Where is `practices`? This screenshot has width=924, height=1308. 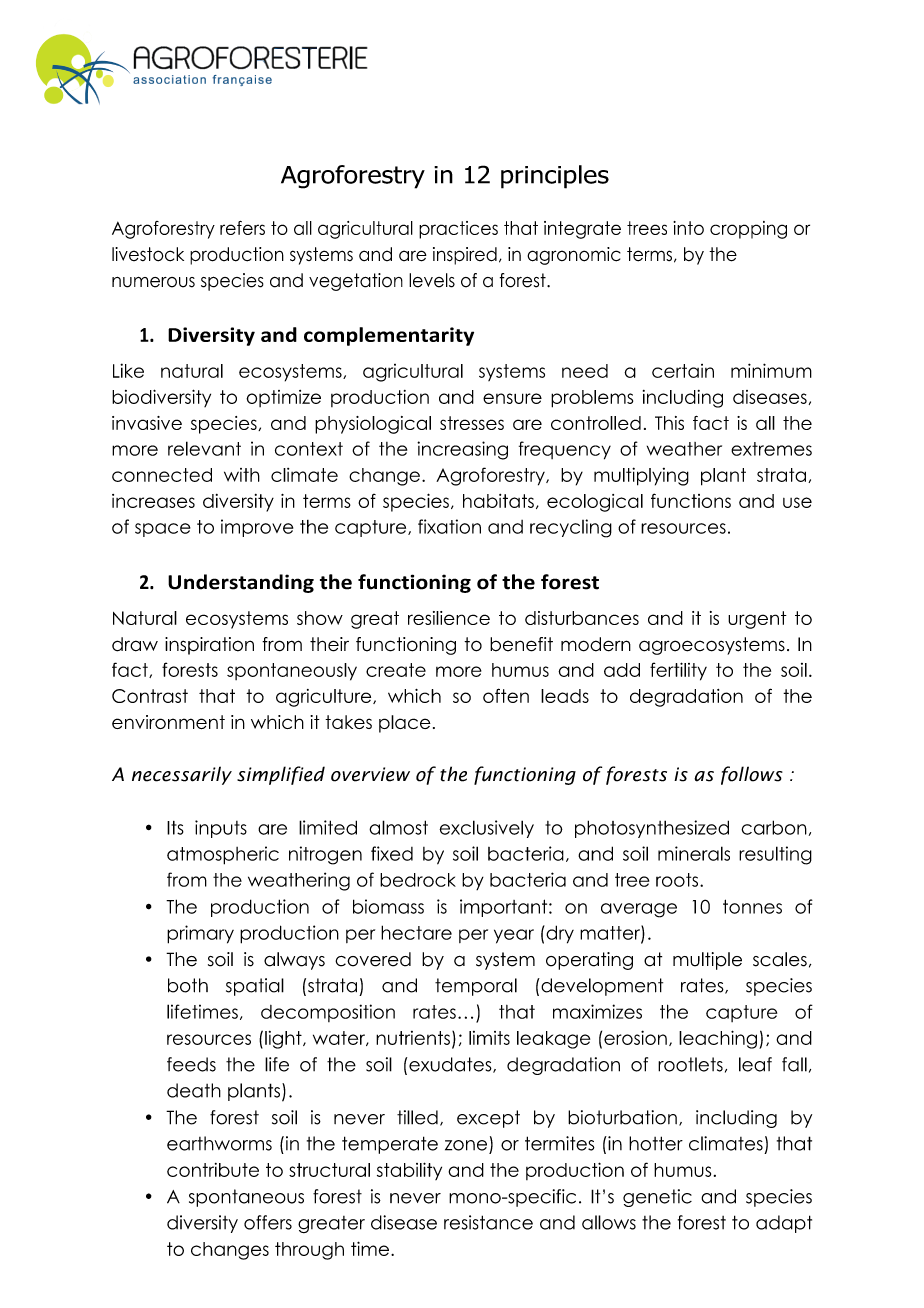
practices is located at coordinates (458, 230).
